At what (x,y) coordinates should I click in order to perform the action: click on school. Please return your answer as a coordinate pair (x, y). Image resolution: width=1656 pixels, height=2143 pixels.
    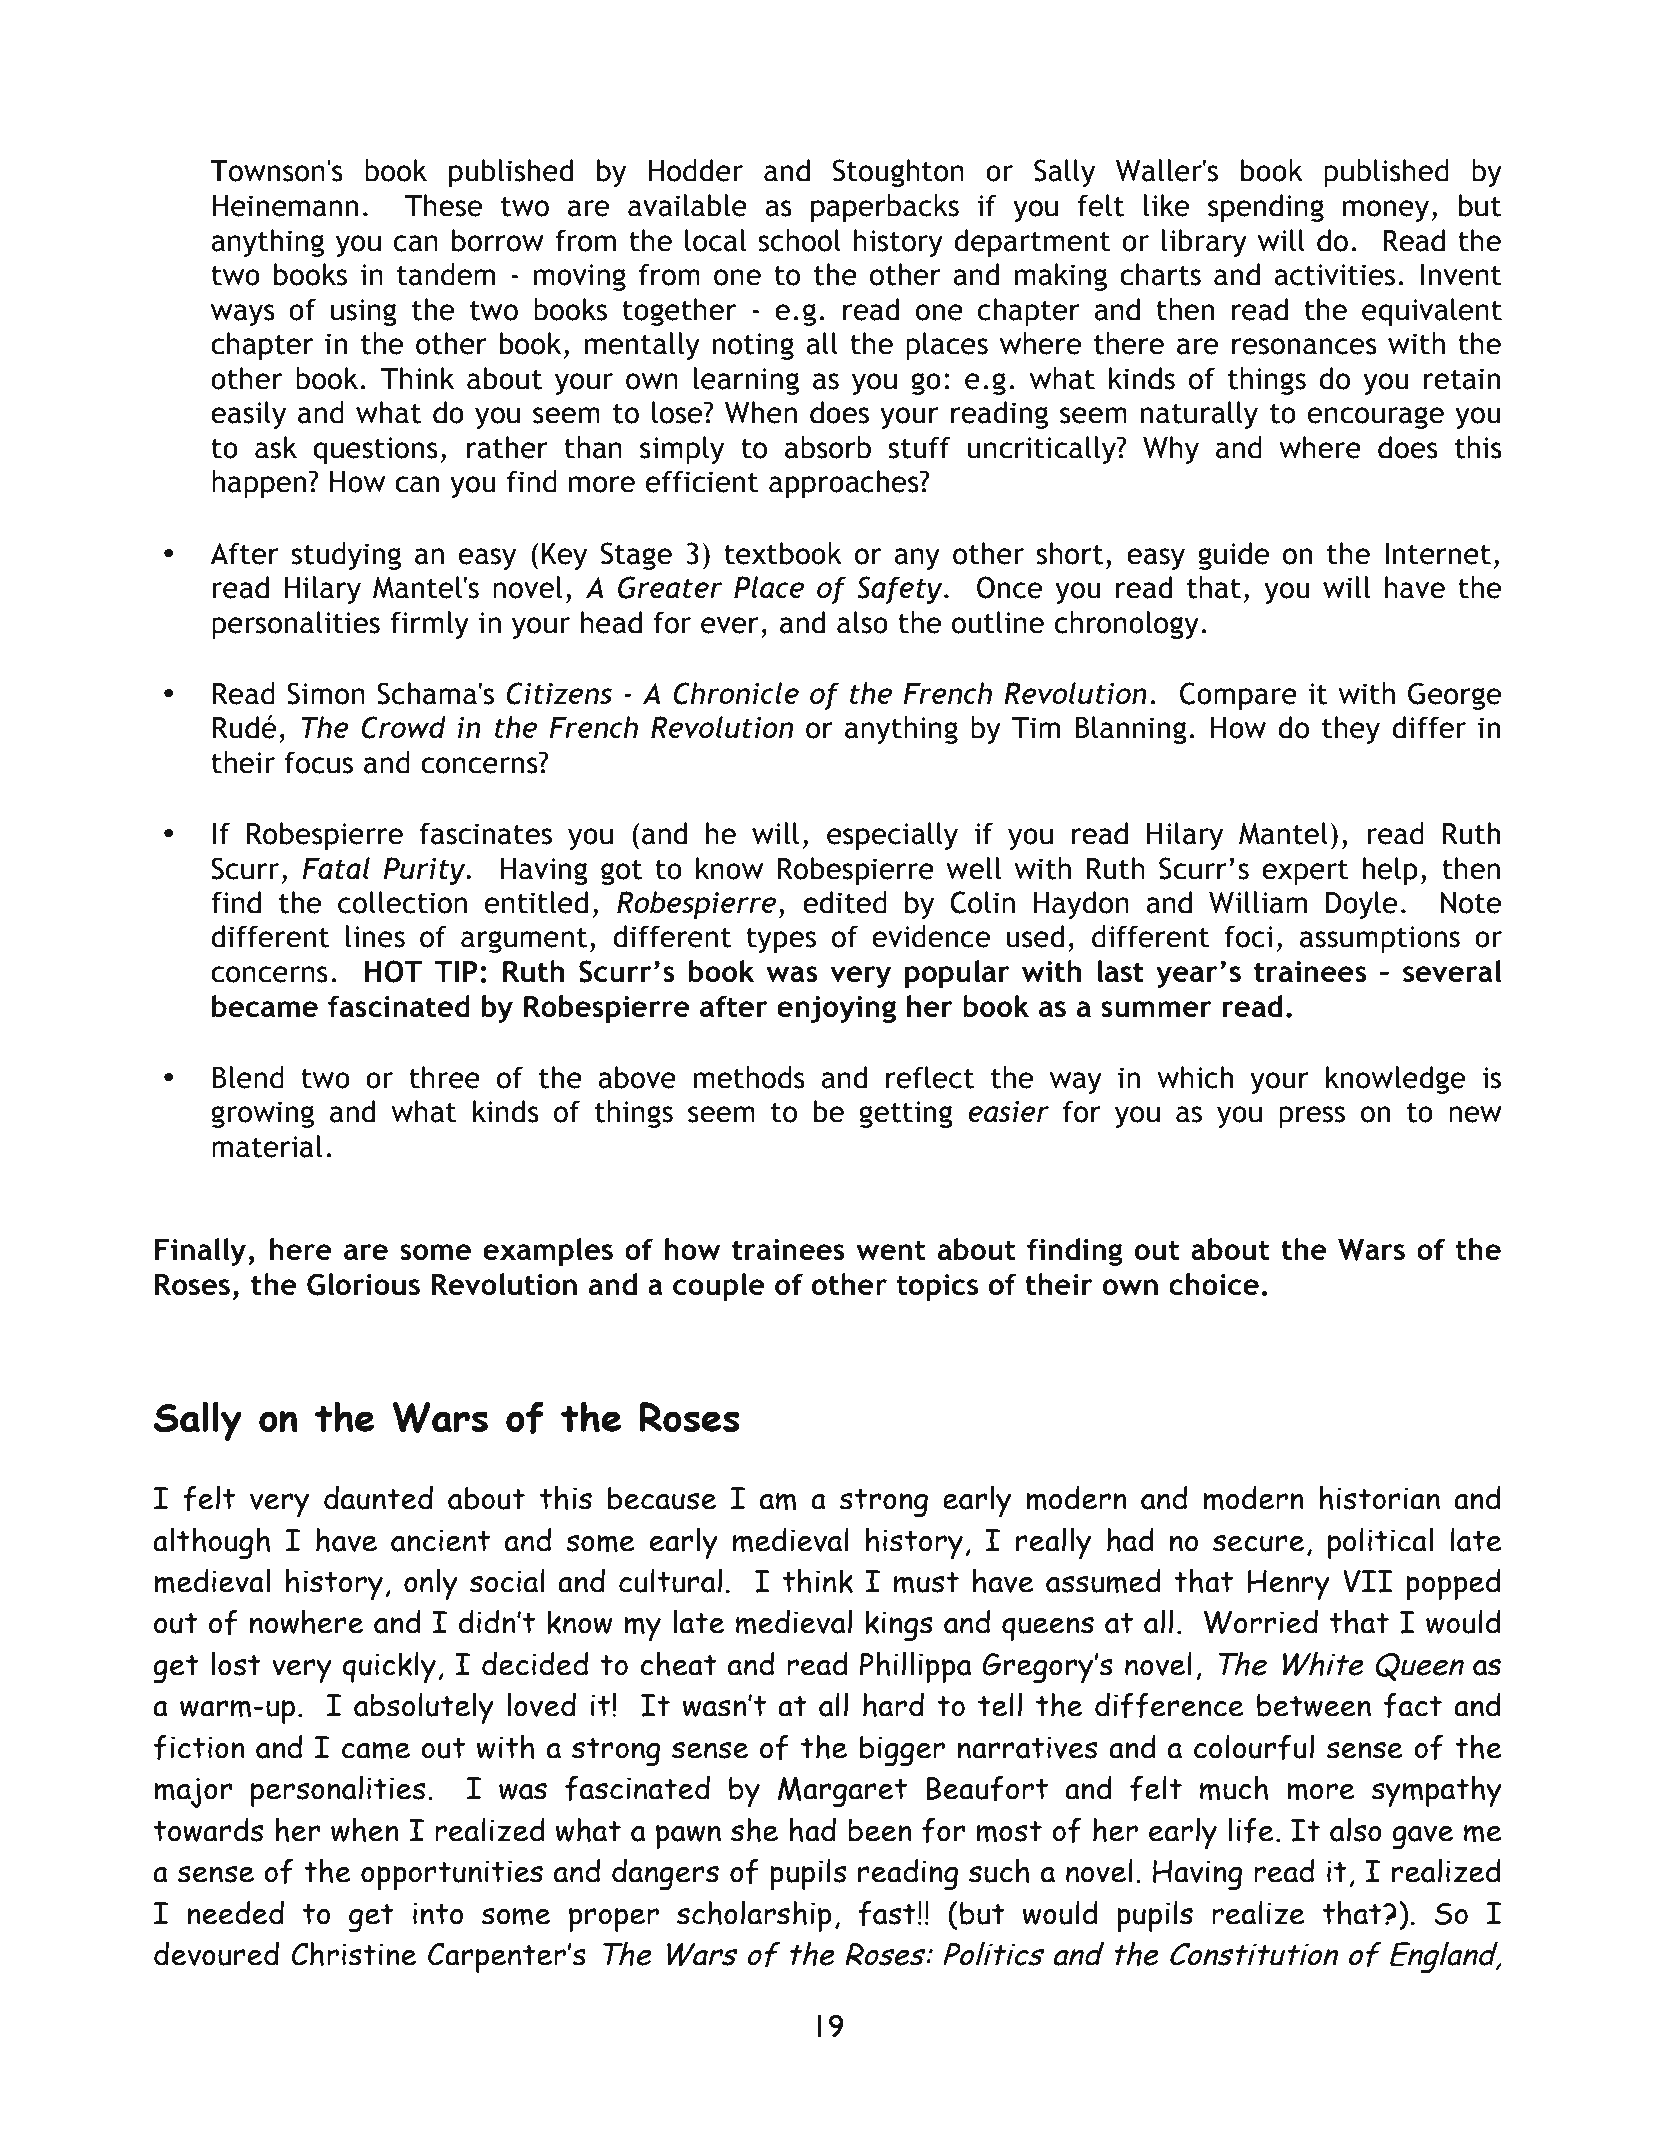
    Looking at the image, I should click on (800, 240).
